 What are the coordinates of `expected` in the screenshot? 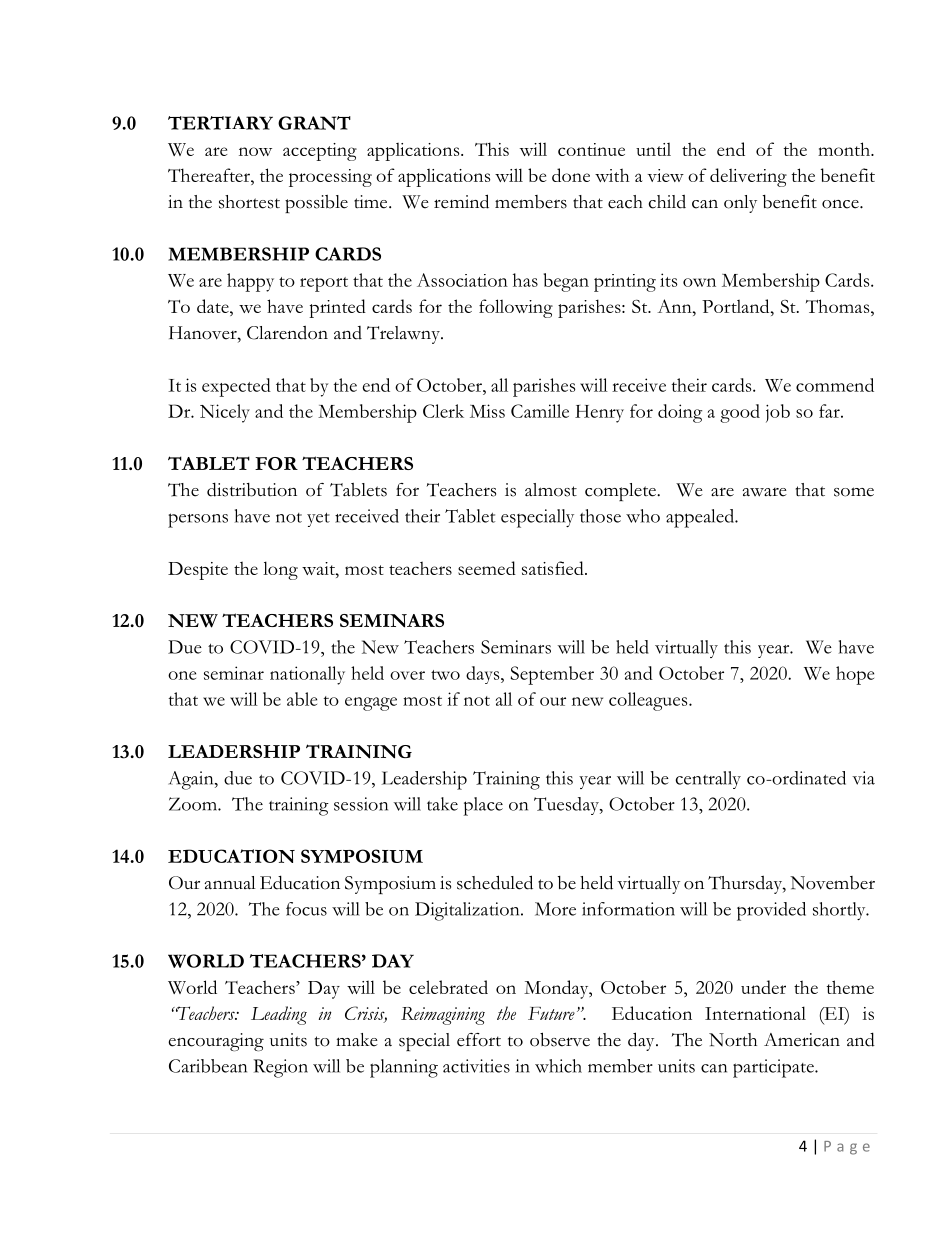 It's located at (236, 387).
